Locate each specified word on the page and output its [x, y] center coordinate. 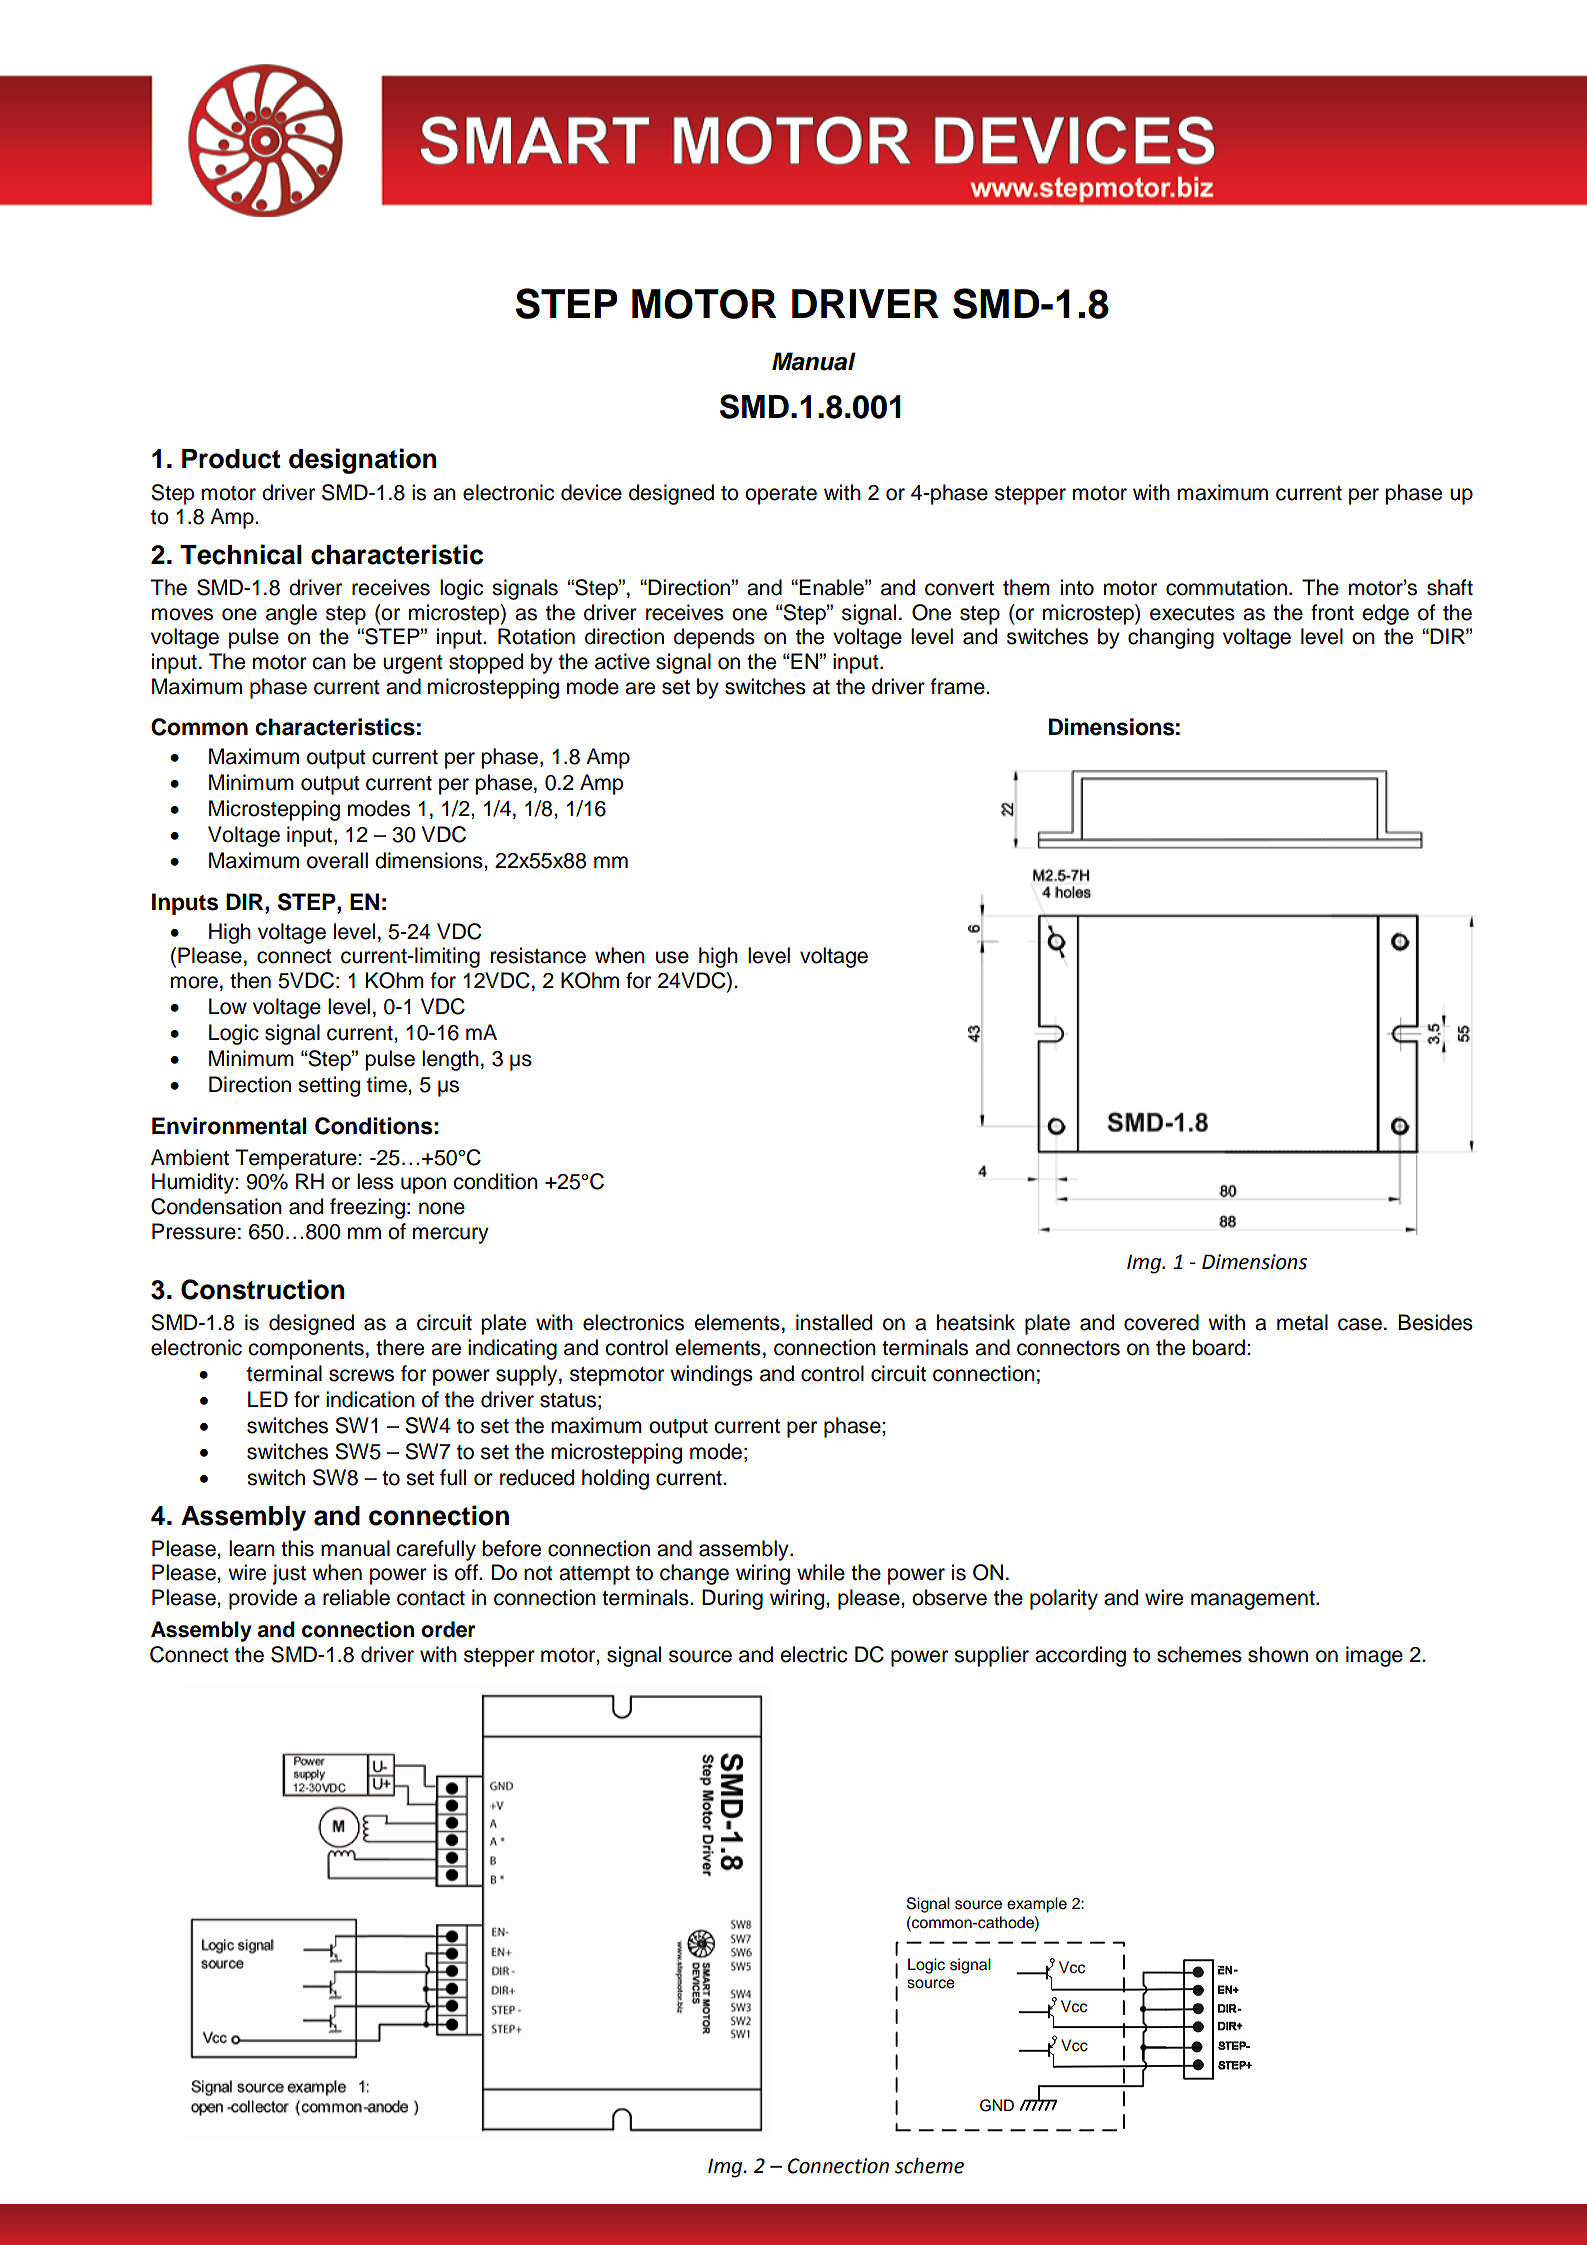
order [448, 1629]
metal [1302, 1322]
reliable [356, 1597]
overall [337, 860]
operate [781, 495]
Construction [263, 1289]
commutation [1226, 587]
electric [813, 1654]
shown [1278, 1654]
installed [834, 1322]
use [672, 957]
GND [997, 2105]
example [1037, 1905]
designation [363, 461]
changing [1171, 638]
